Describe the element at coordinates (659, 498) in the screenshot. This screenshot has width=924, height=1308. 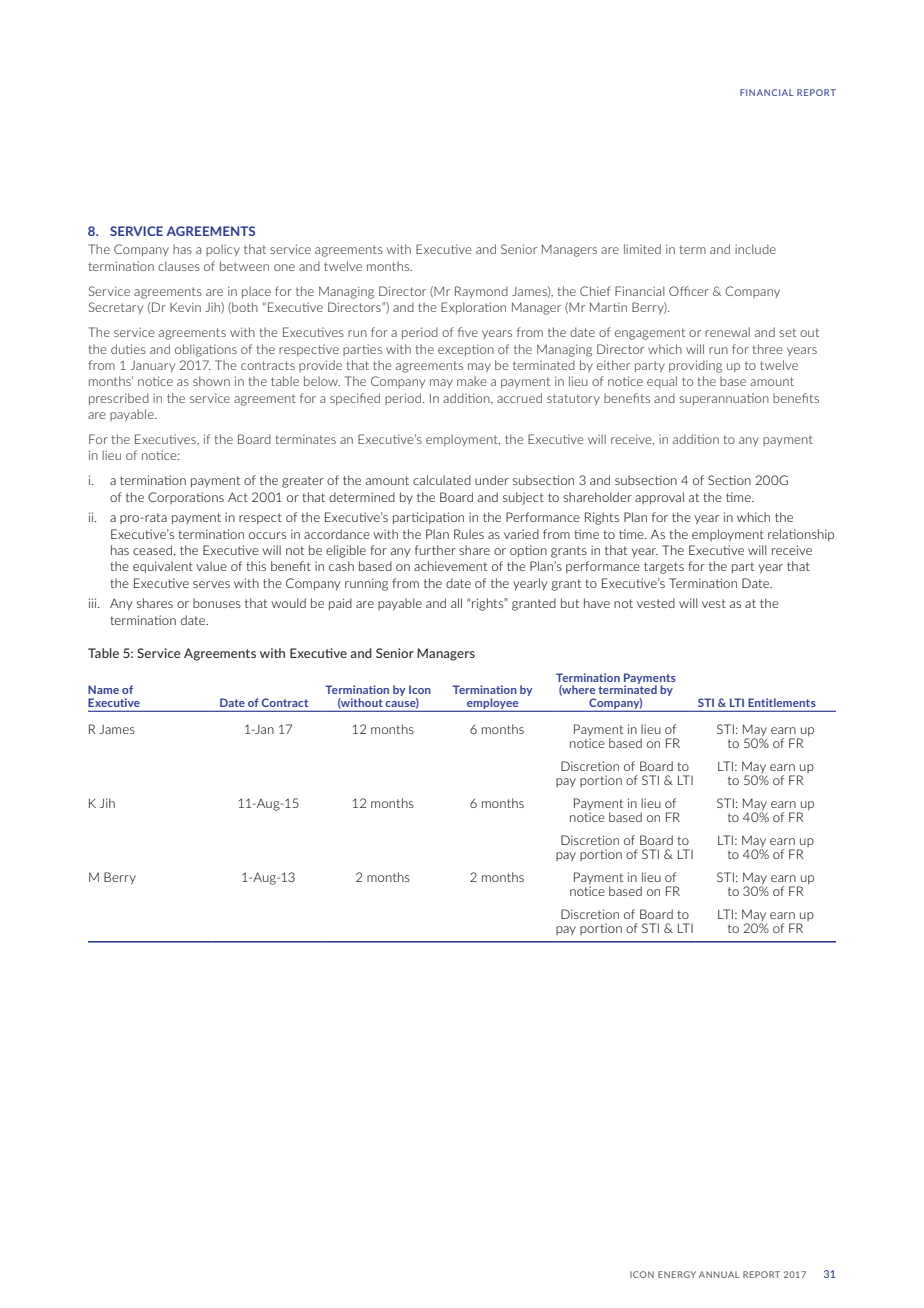
I see `approval` at that location.
